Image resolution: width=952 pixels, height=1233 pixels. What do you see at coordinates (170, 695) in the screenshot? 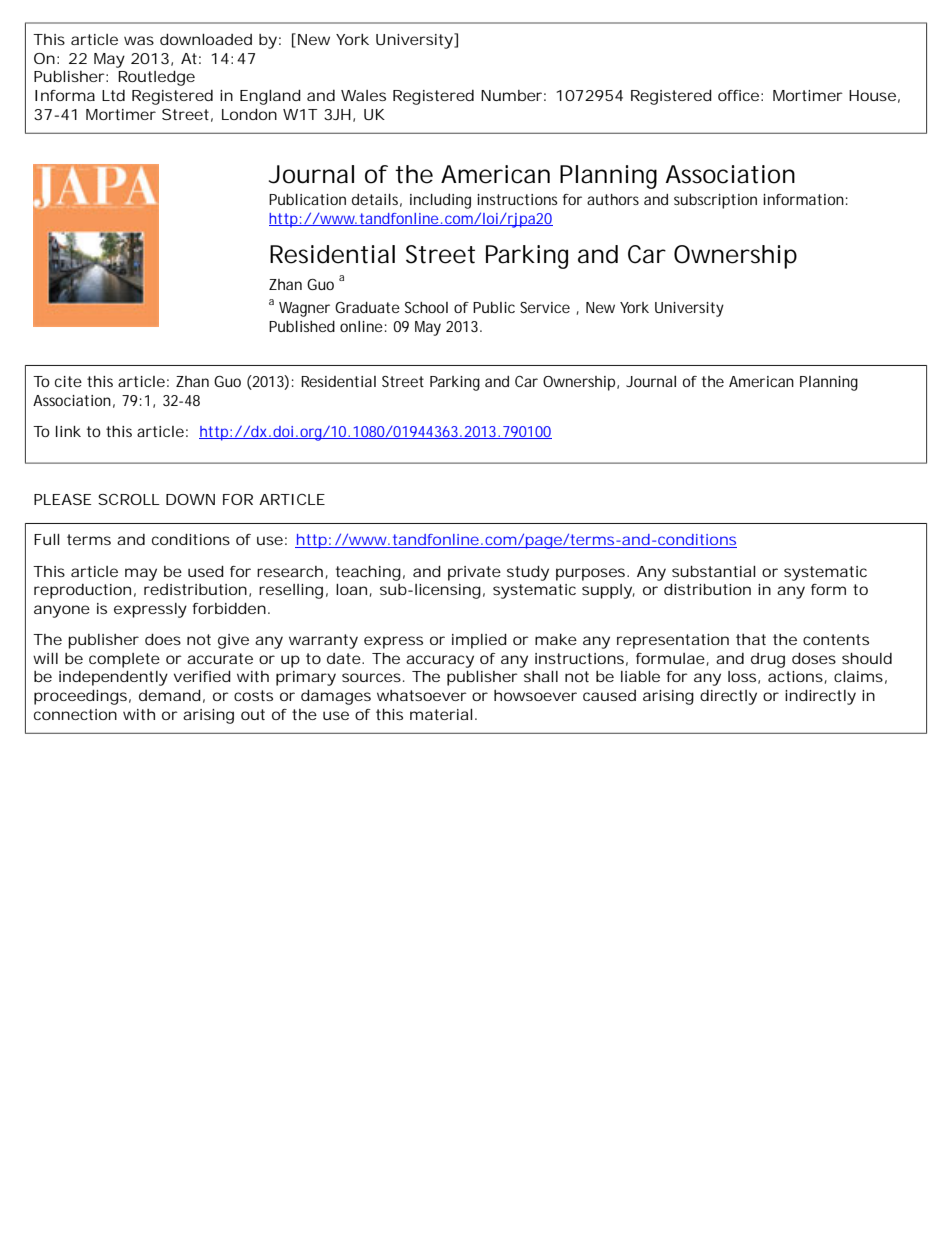
I see `demand` at bounding box center [170, 695].
